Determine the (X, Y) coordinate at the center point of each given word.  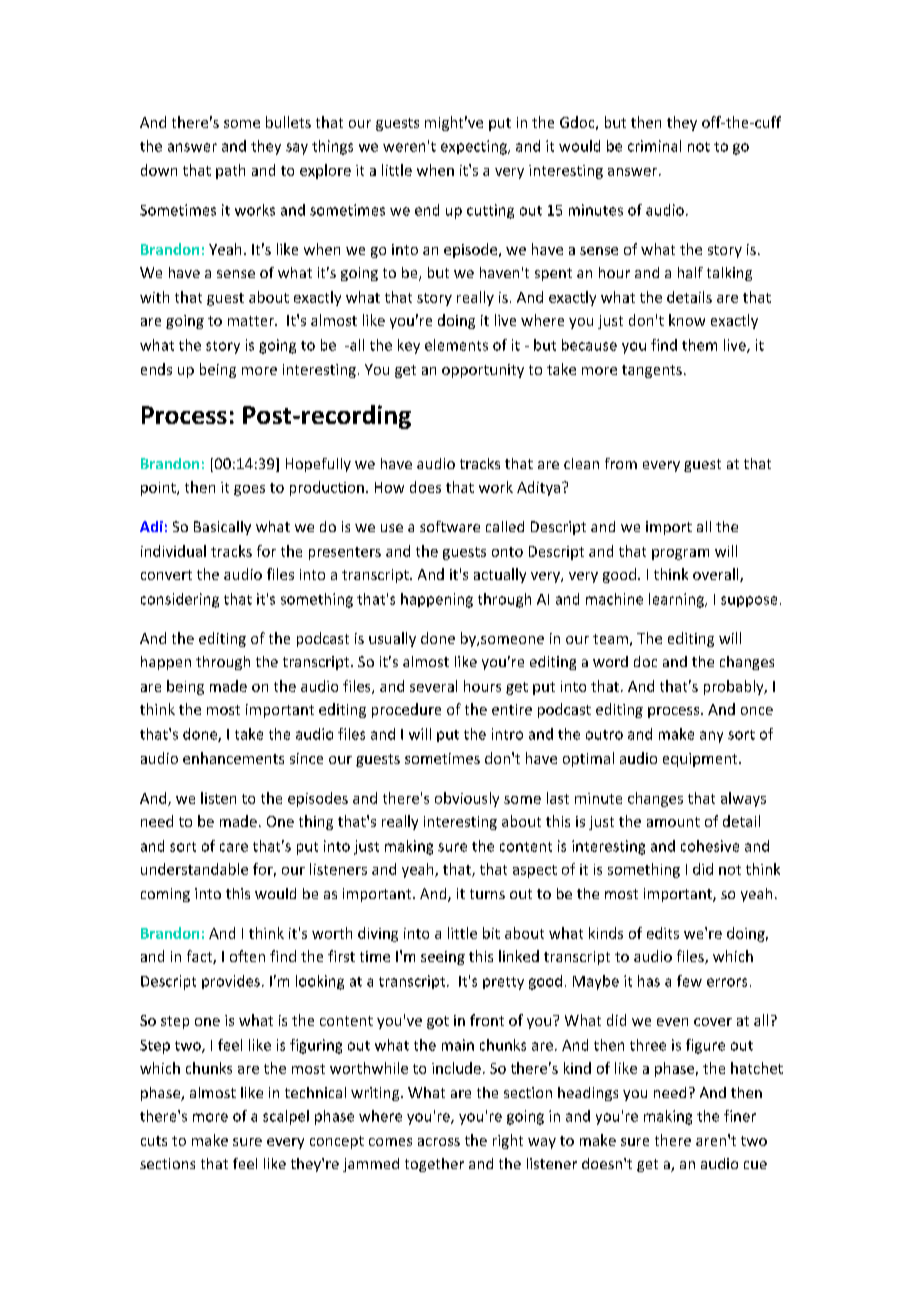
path (230, 171)
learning (677, 600)
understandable (194, 869)
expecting (475, 147)
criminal (654, 146)
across (439, 1142)
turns (487, 894)
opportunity (483, 371)
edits (663, 933)
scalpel (286, 1117)
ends (156, 369)
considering (180, 600)
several (433, 686)
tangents (652, 371)
